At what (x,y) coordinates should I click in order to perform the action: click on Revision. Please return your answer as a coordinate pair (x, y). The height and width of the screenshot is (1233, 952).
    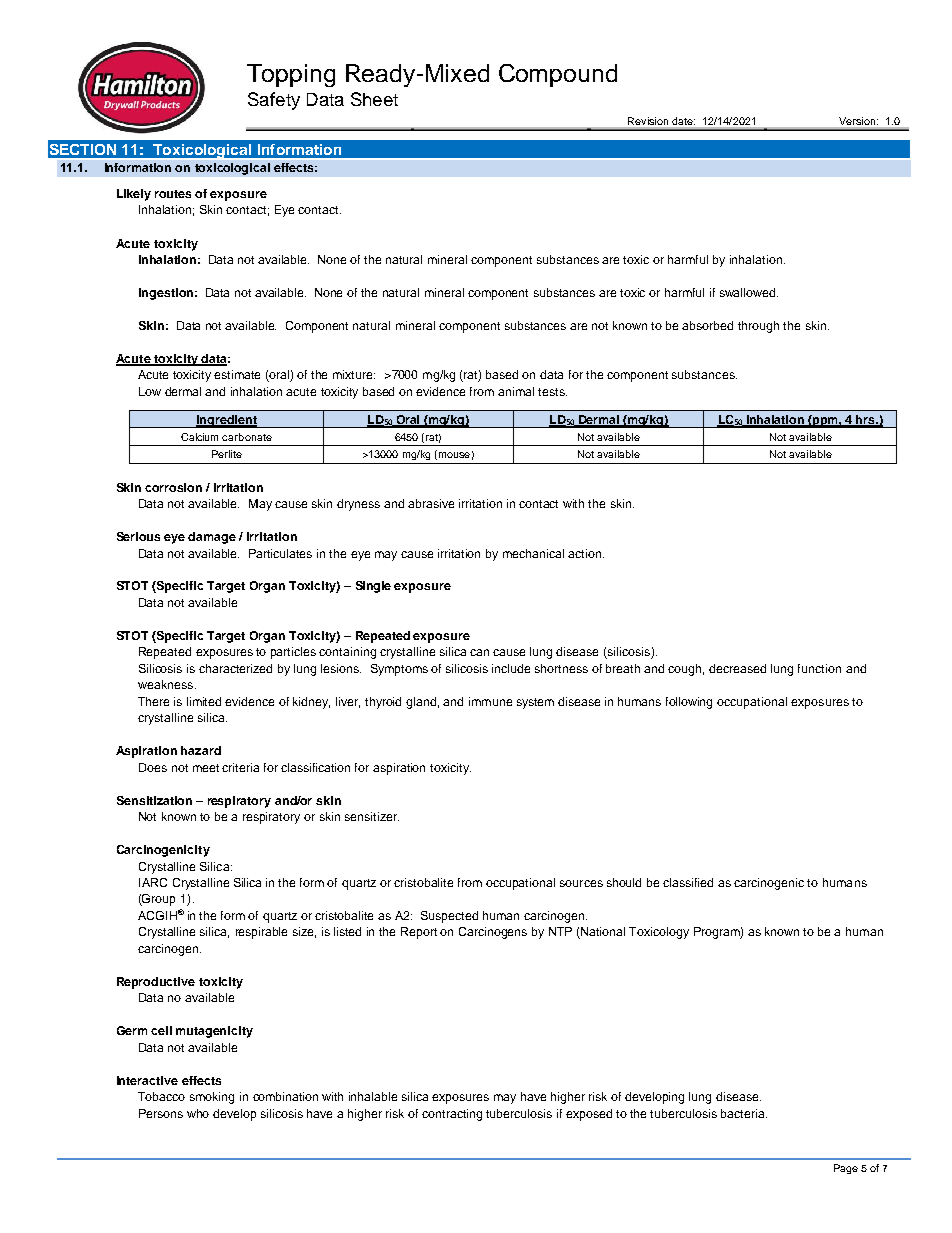
    Looking at the image, I should click on (648, 121).
